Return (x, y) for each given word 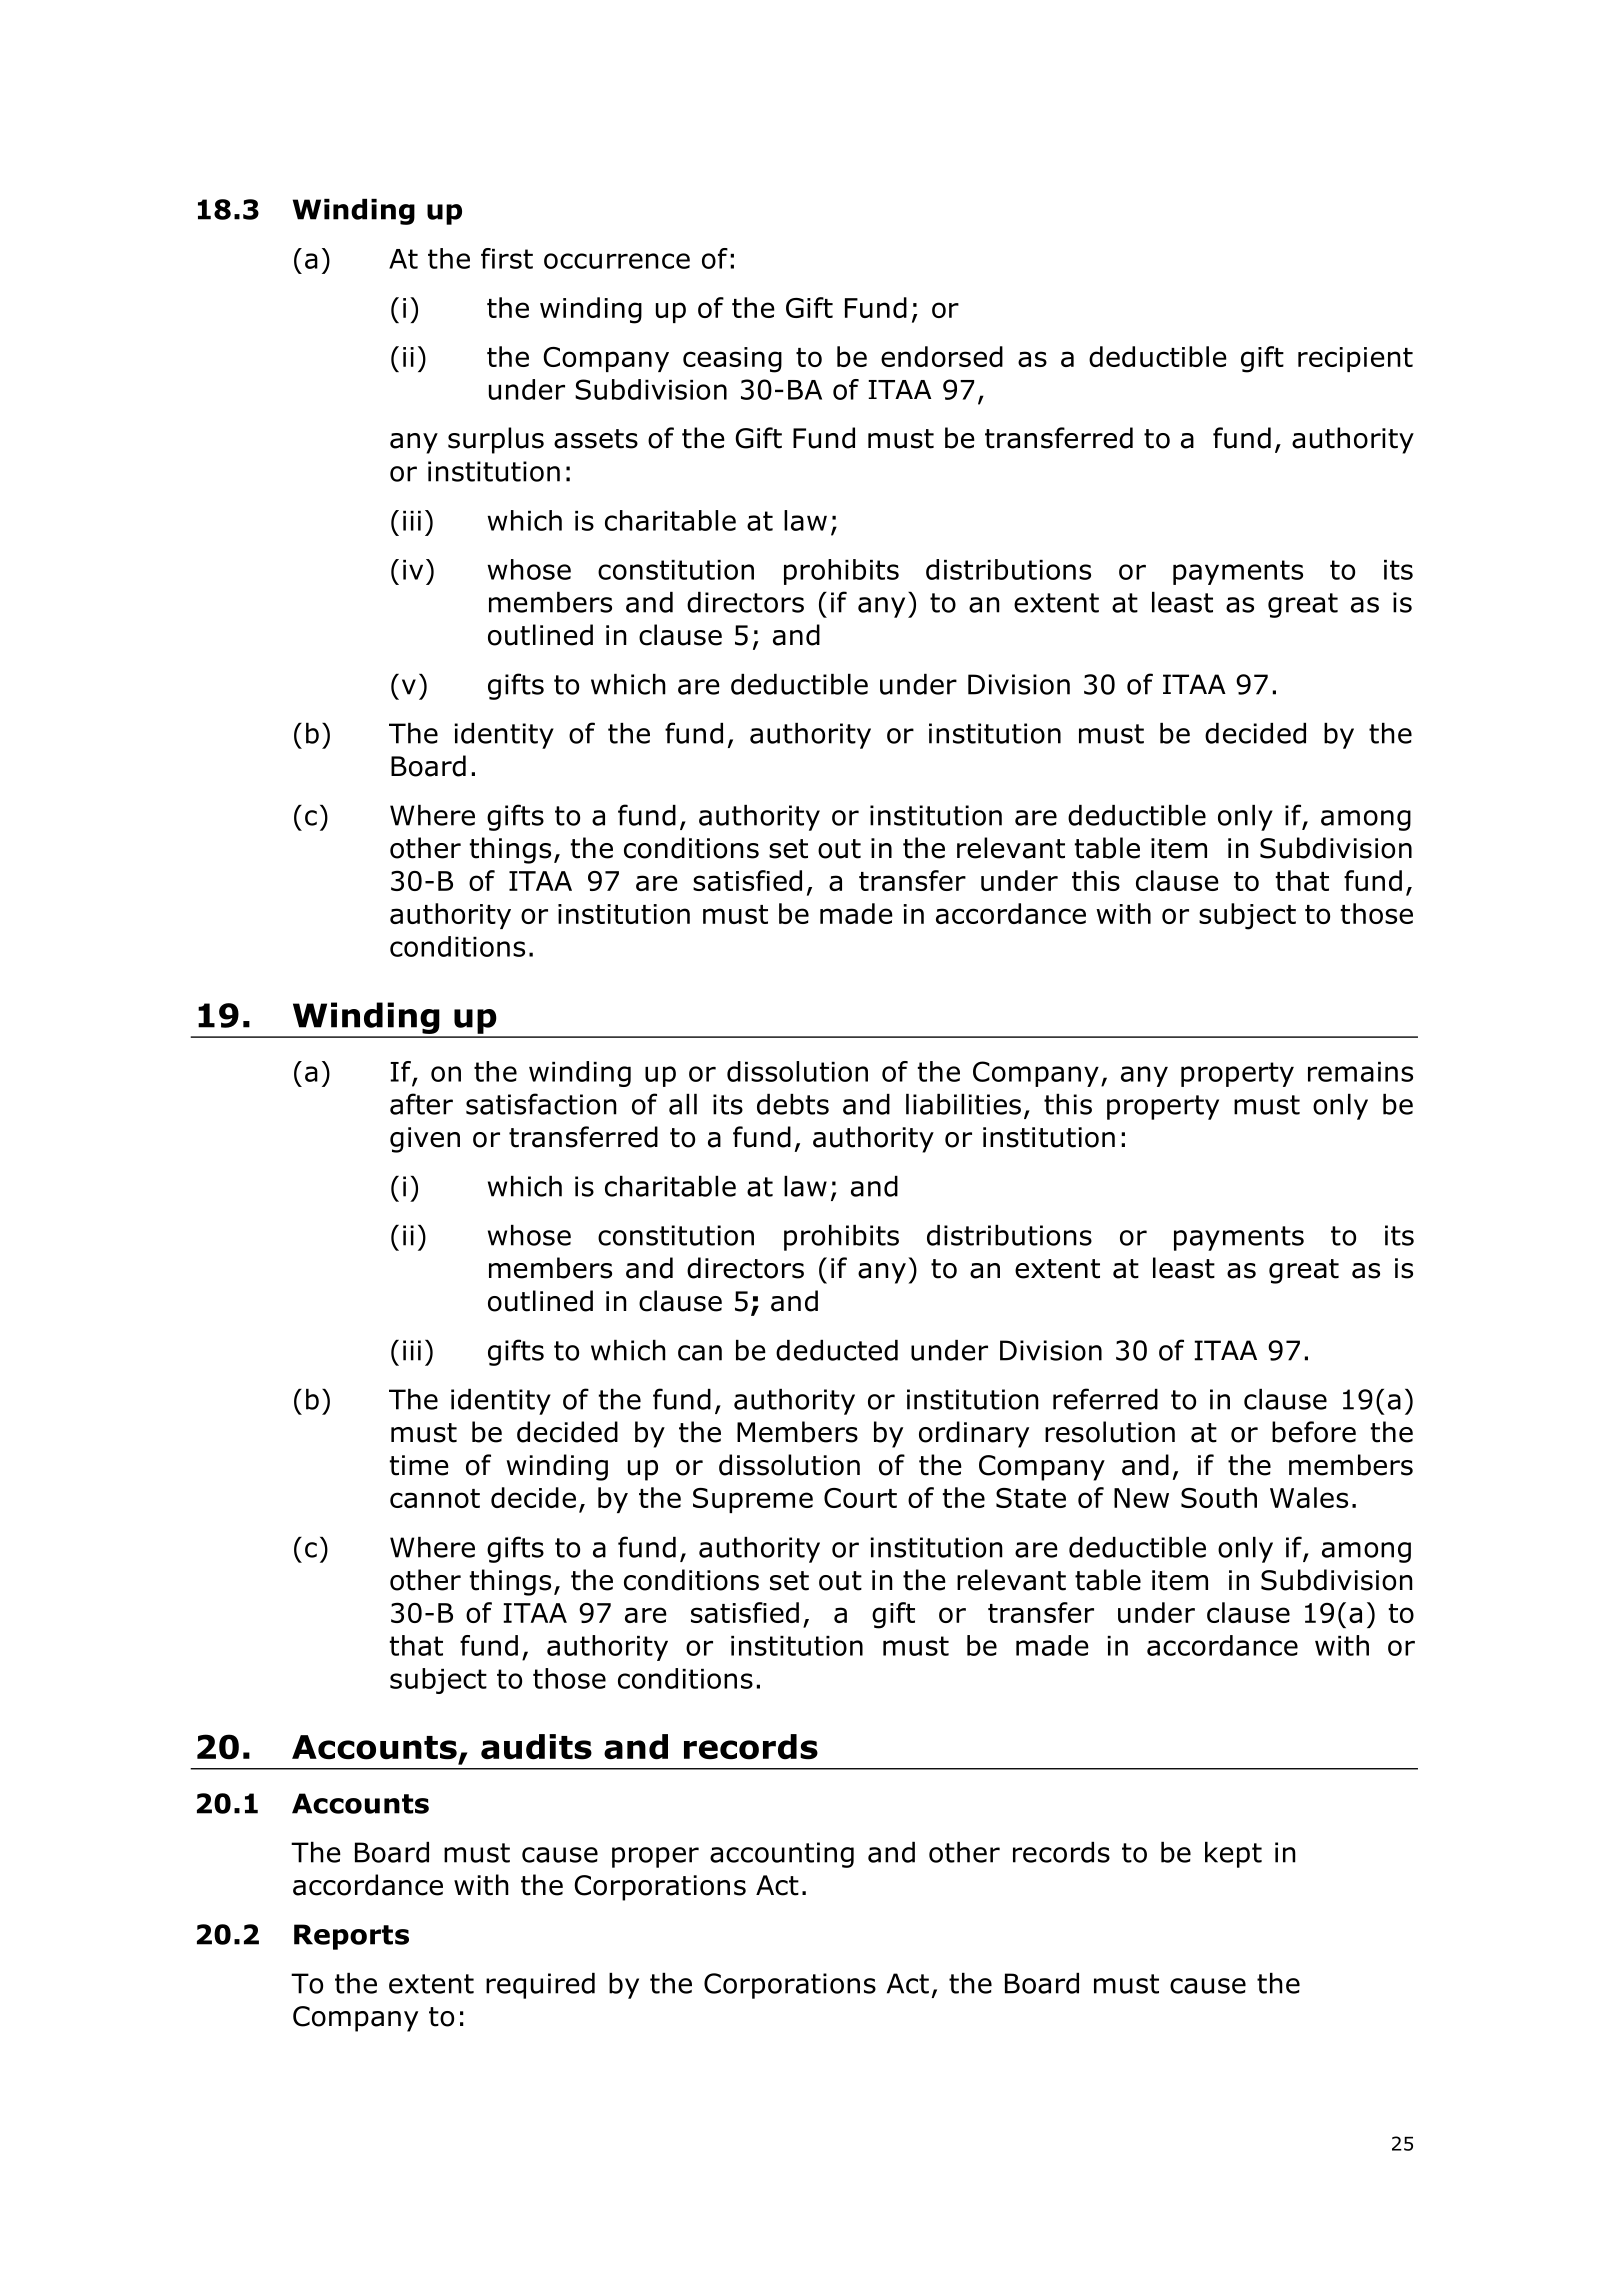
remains (1360, 1072)
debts (793, 1104)
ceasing (732, 360)
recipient (1355, 359)
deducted (837, 1350)
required (540, 1986)
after (421, 1104)
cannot (435, 1498)
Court (860, 1498)
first (507, 258)
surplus (496, 440)
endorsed (942, 356)
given (425, 1140)
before (1314, 1432)
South (1219, 1497)
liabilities (963, 1104)
